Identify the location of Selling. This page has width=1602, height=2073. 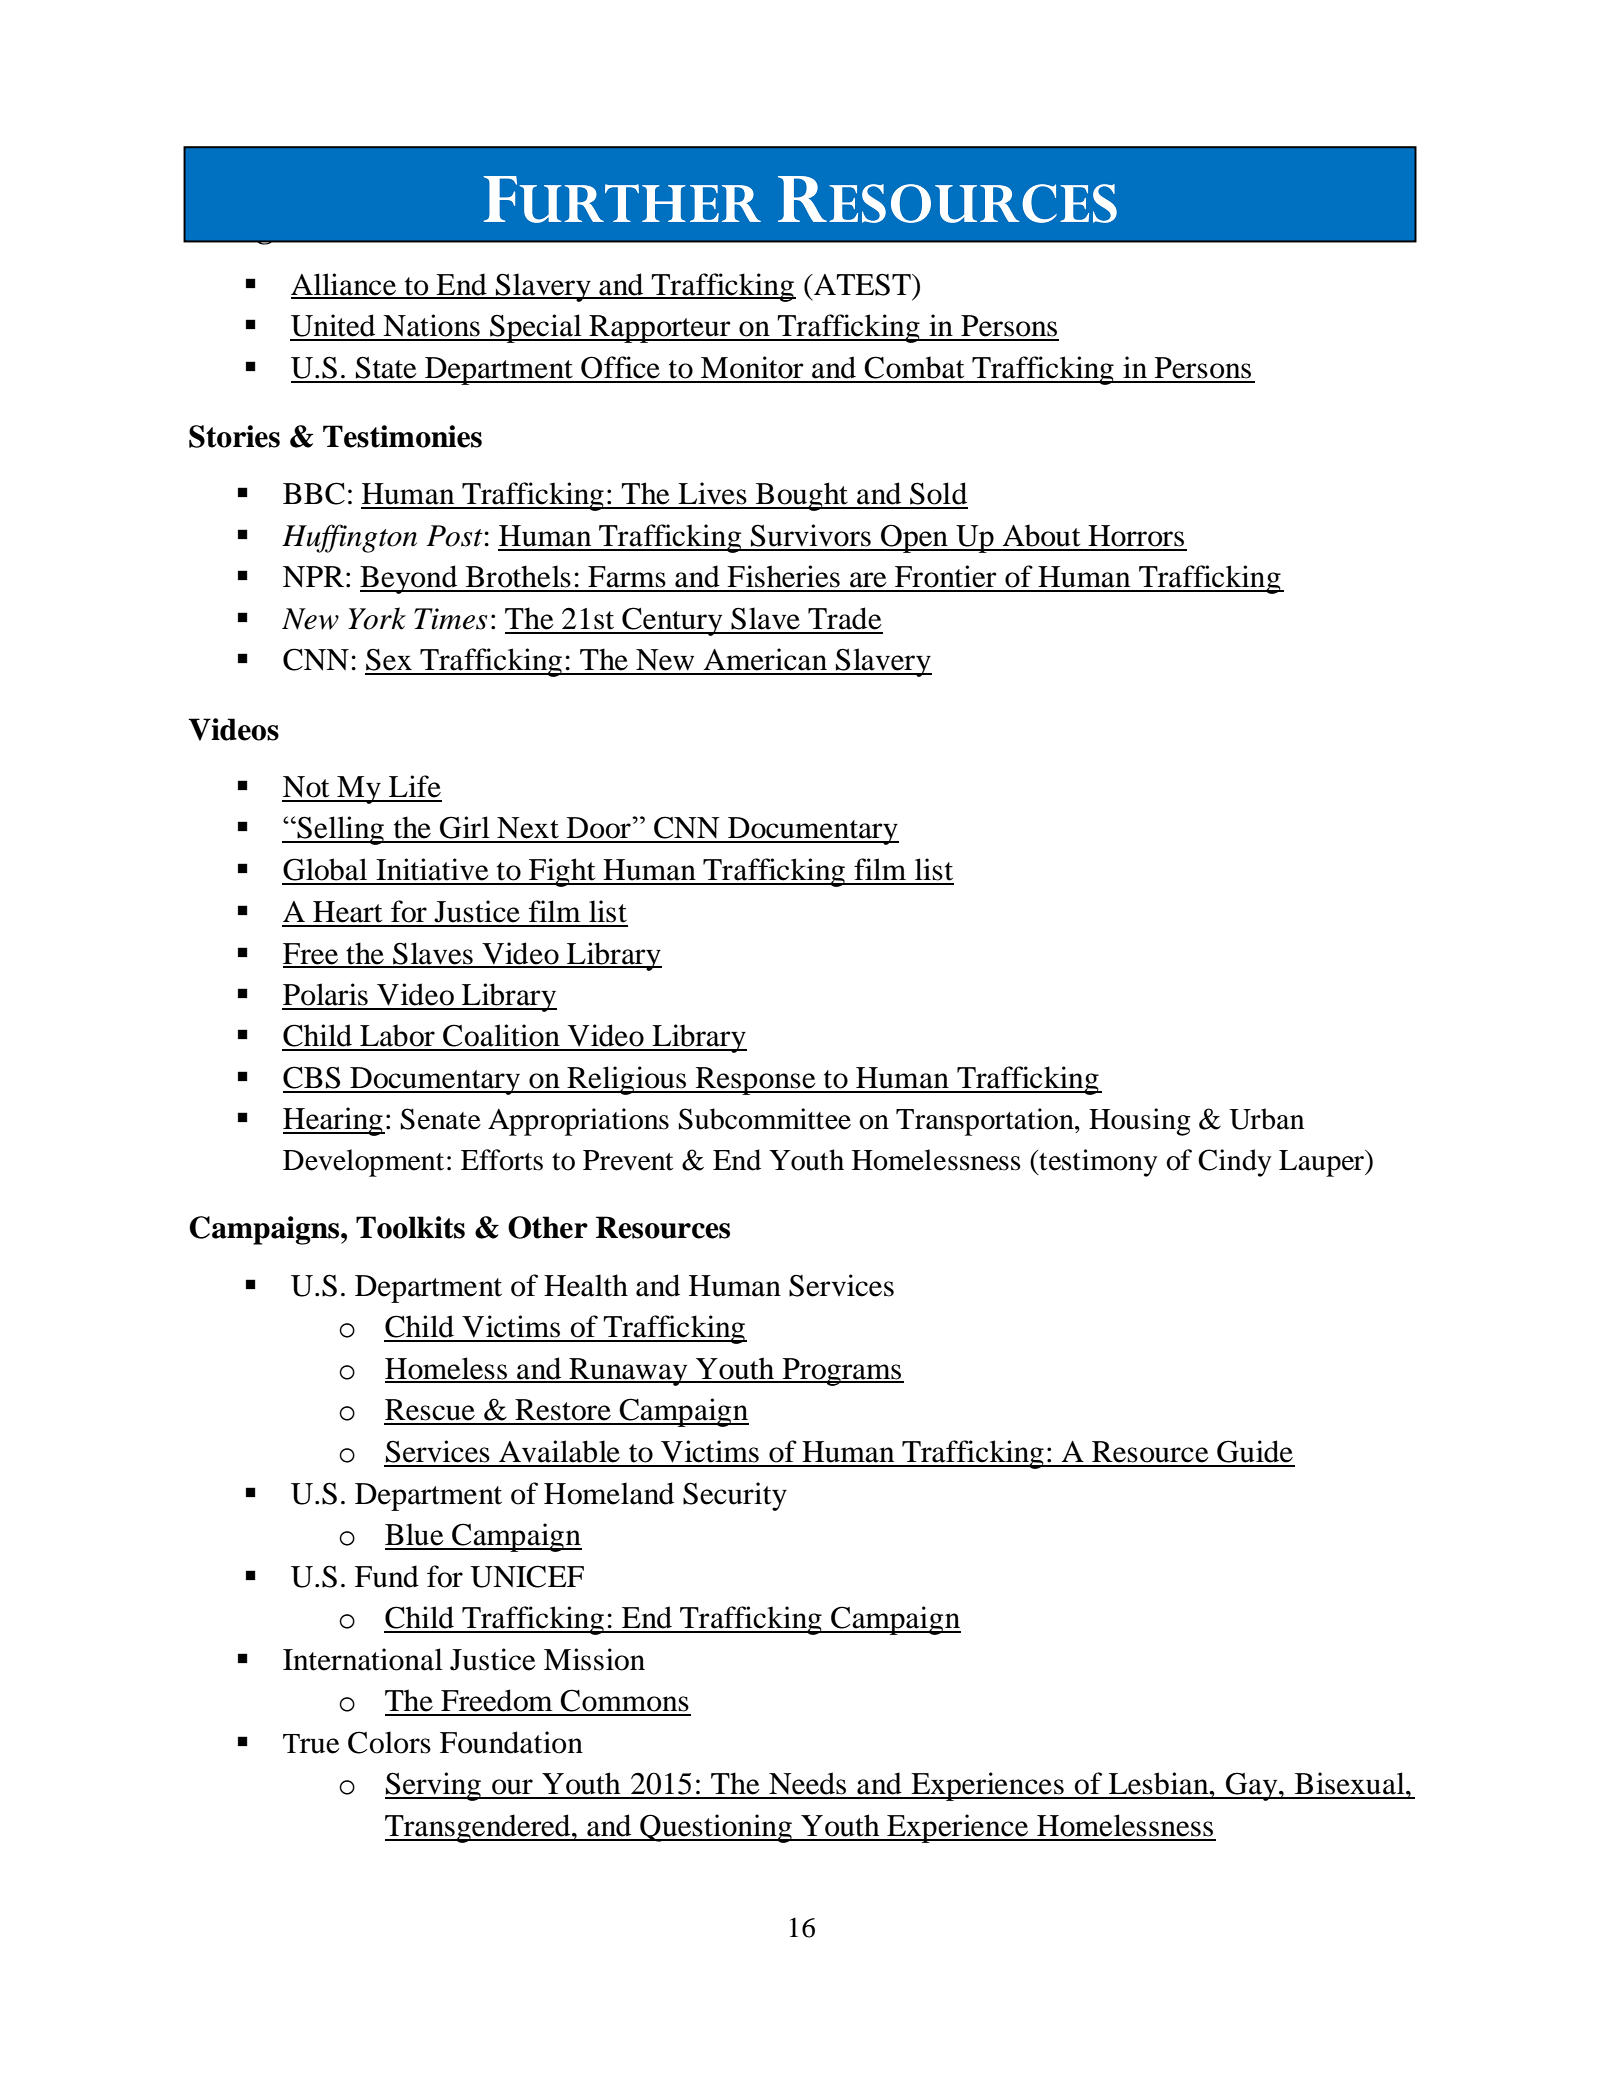
(340, 830).
